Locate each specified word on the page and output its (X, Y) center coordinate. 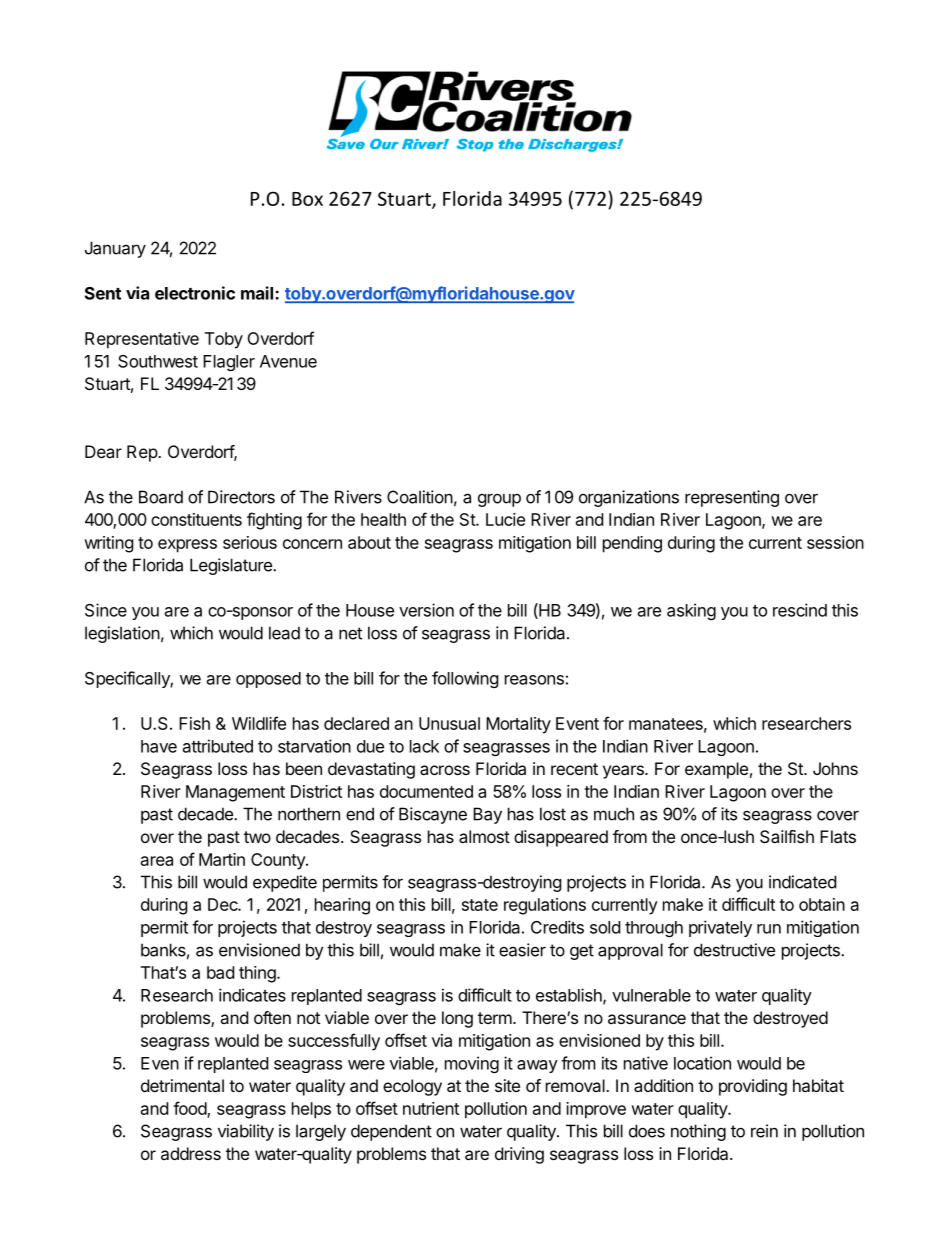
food (190, 1109)
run (769, 929)
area (157, 861)
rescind (800, 610)
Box (307, 199)
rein (764, 1131)
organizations (629, 498)
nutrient (431, 1108)
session (835, 542)
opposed (268, 680)
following (465, 679)
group (499, 500)
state (480, 905)
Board (161, 497)
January (115, 249)
